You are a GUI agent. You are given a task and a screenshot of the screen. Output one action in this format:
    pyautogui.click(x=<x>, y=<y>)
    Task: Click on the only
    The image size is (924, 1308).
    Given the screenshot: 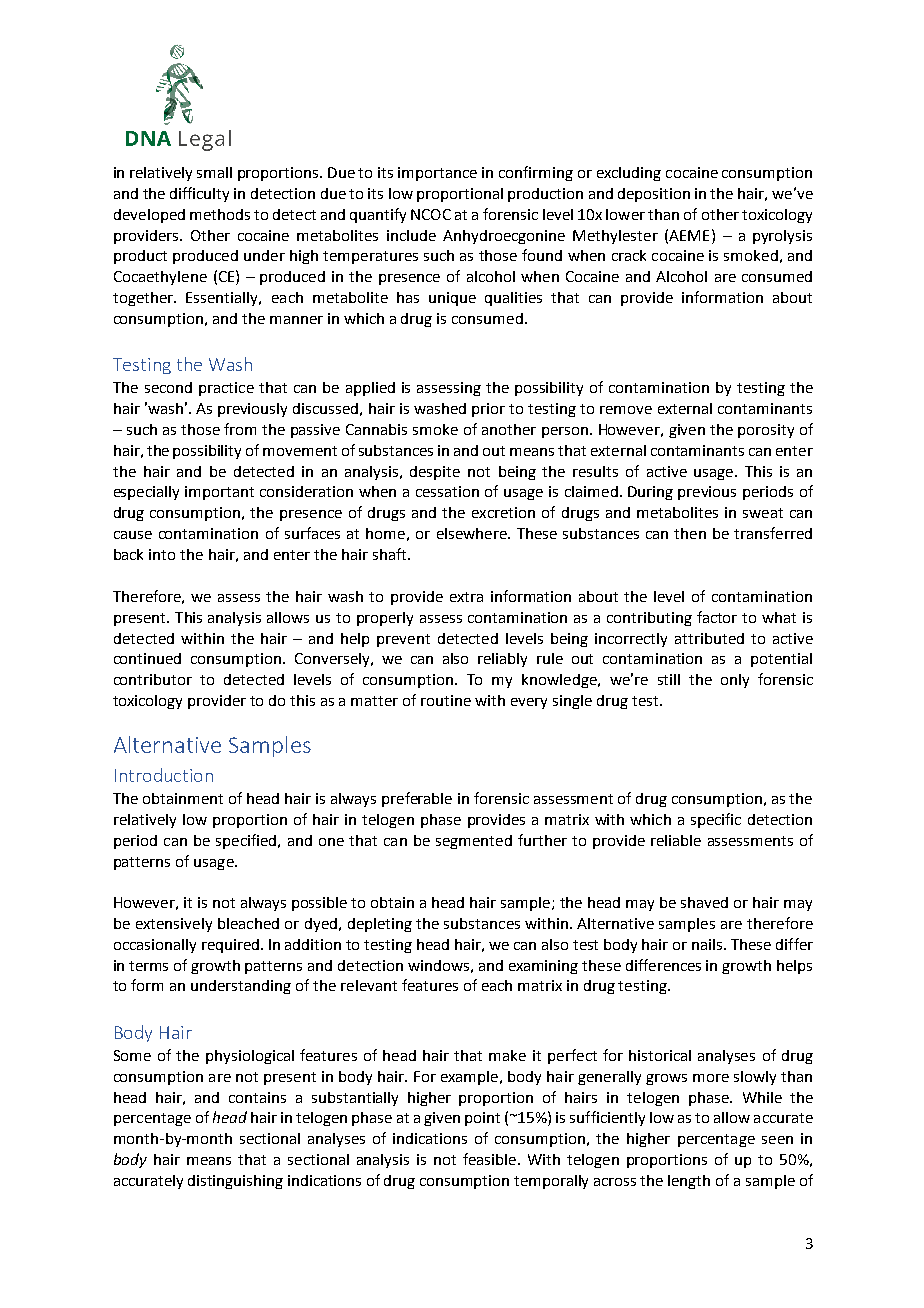 What is the action you would take?
    pyautogui.click(x=735, y=681)
